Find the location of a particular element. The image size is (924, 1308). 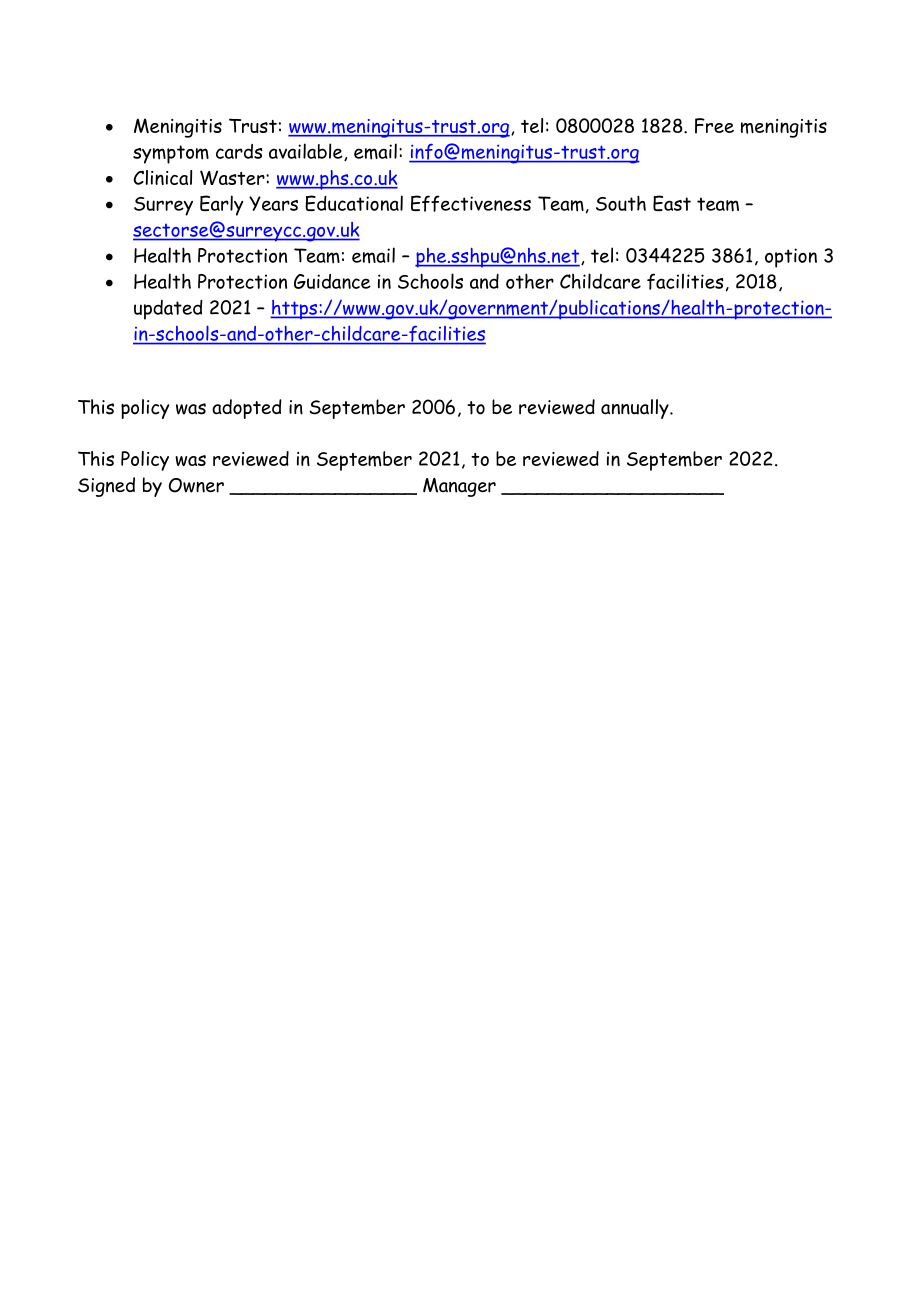

adopted is located at coordinates (247, 409).
